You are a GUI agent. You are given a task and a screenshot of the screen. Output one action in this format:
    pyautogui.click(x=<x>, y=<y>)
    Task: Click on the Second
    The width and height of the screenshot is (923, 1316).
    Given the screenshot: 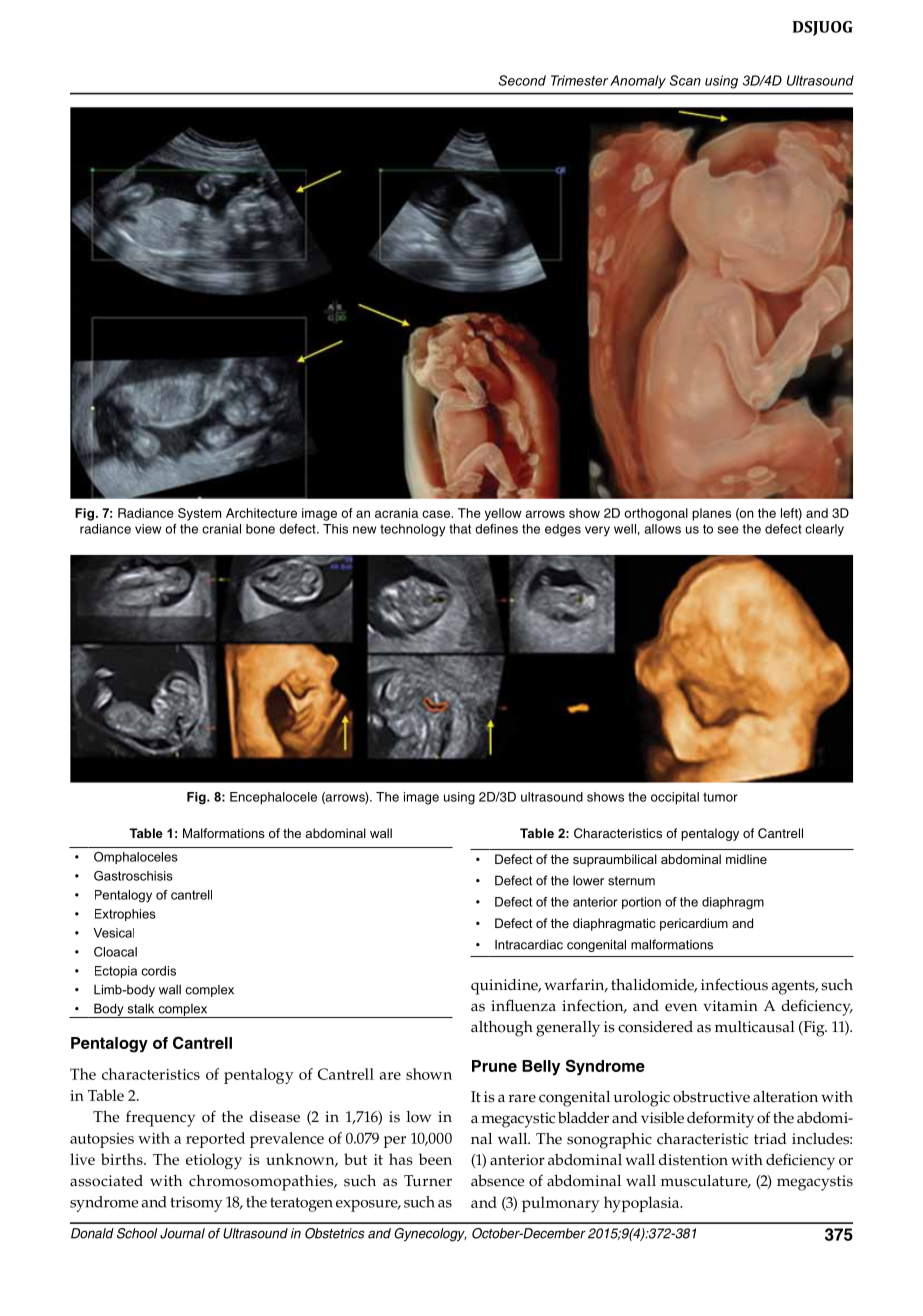 What is the action you would take?
    pyautogui.click(x=522, y=80)
